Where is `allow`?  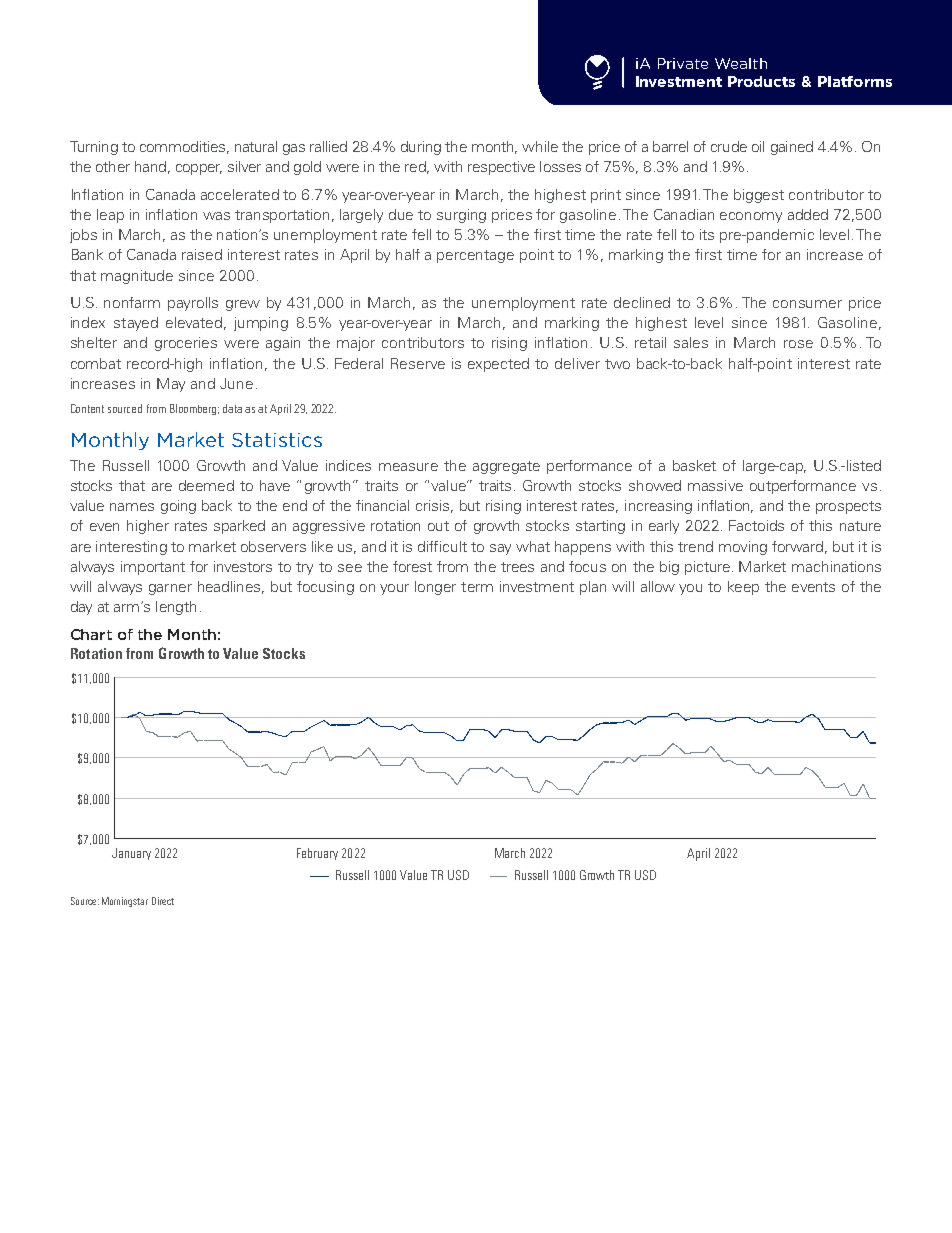
allow is located at coordinates (658, 586).
